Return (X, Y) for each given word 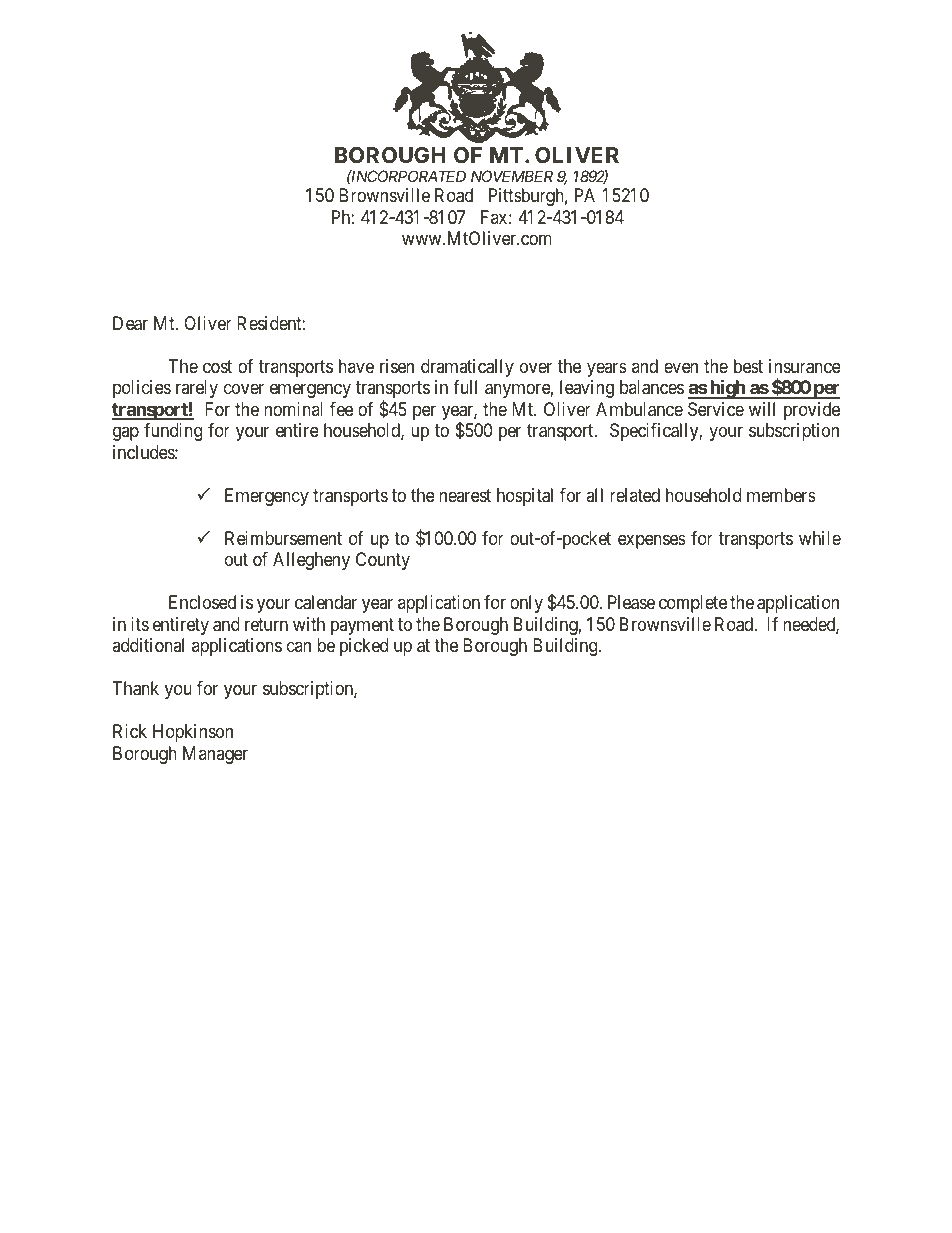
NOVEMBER (512, 176)
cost (217, 366)
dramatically (467, 368)
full (465, 387)
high (727, 389)
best (748, 366)
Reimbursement (283, 538)
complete (693, 604)
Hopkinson (193, 733)
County (383, 561)
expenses (652, 541)
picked (364, 647)
